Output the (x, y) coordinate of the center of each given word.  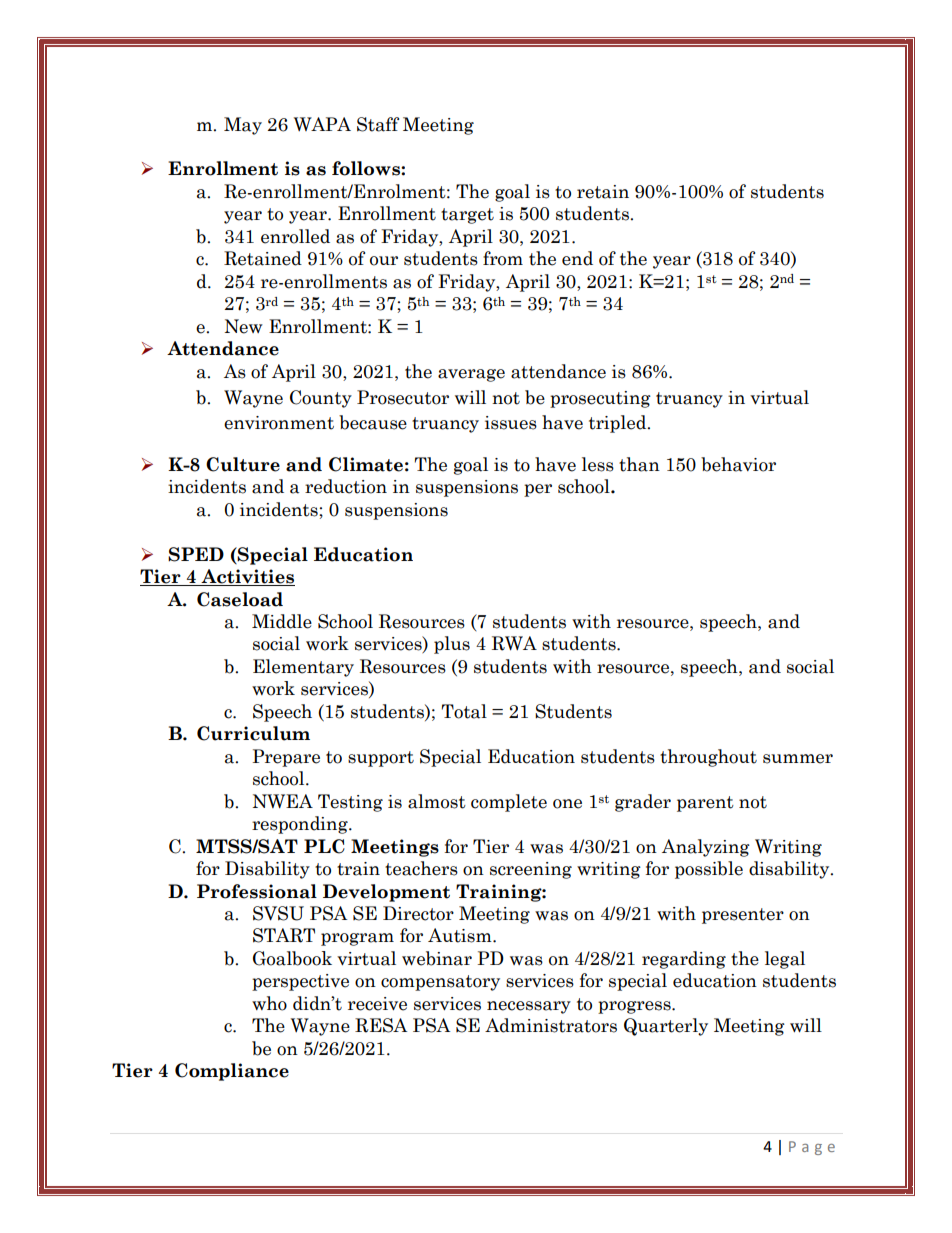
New (243, 326)
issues (511, 423)
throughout (708, 758)
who (269, 1003)
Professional (257, 891)
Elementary (303, 668)
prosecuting (600, 399)
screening (531, 870)
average (471, 375)
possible (709, 870)
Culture (243, 464)
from (503, 258)
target (467, 216)
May (243, 126)
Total (464, 711)
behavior (738, 464)
